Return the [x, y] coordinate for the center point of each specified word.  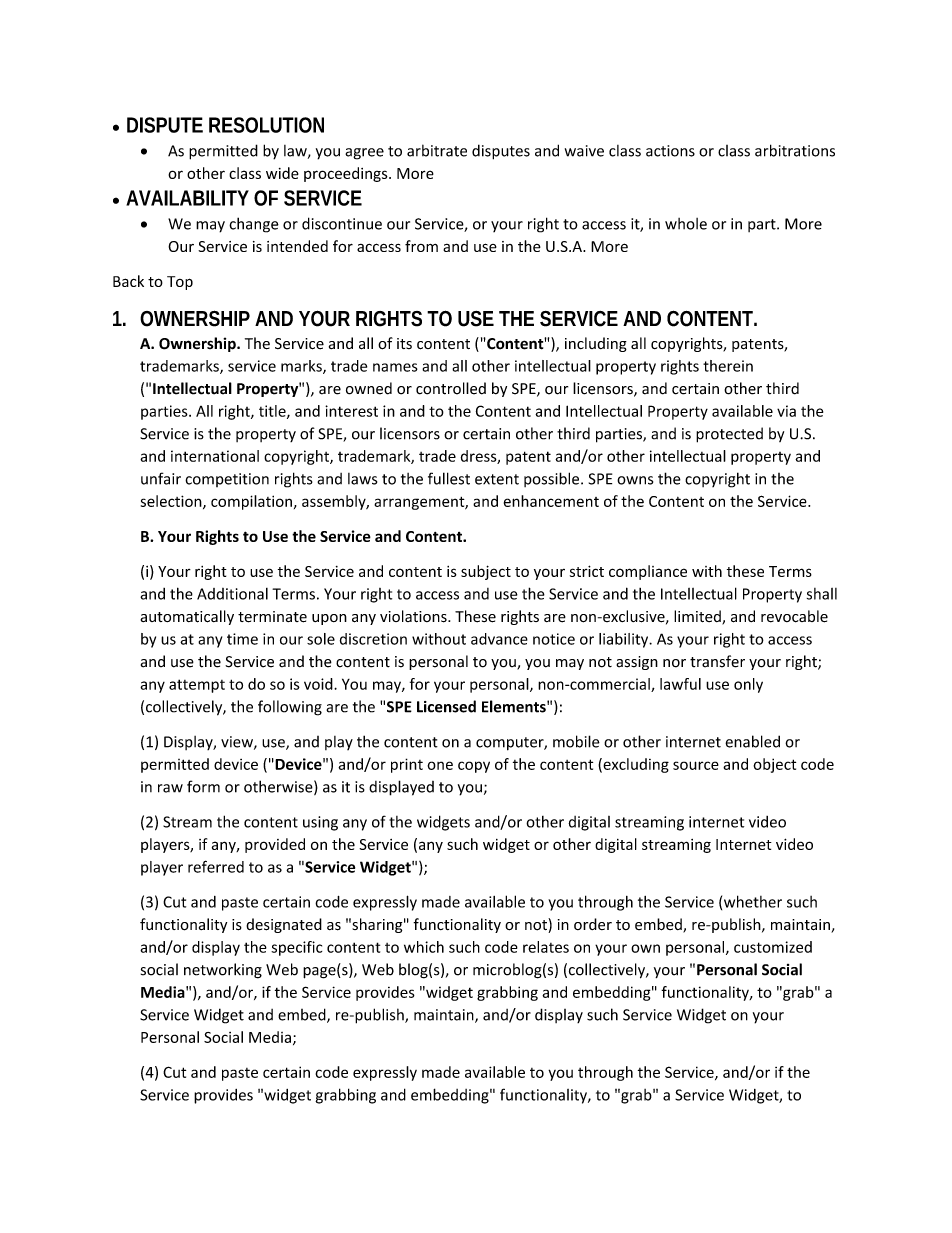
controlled [451, 388]
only [748, 685]
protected [729, 435]
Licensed [446, 706]
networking [223, 971]
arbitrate [437, 150]
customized [773, 947]
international [215, 456]
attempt [197, 686]
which [424, 947]
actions [670, 151]
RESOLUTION [266, 125]
